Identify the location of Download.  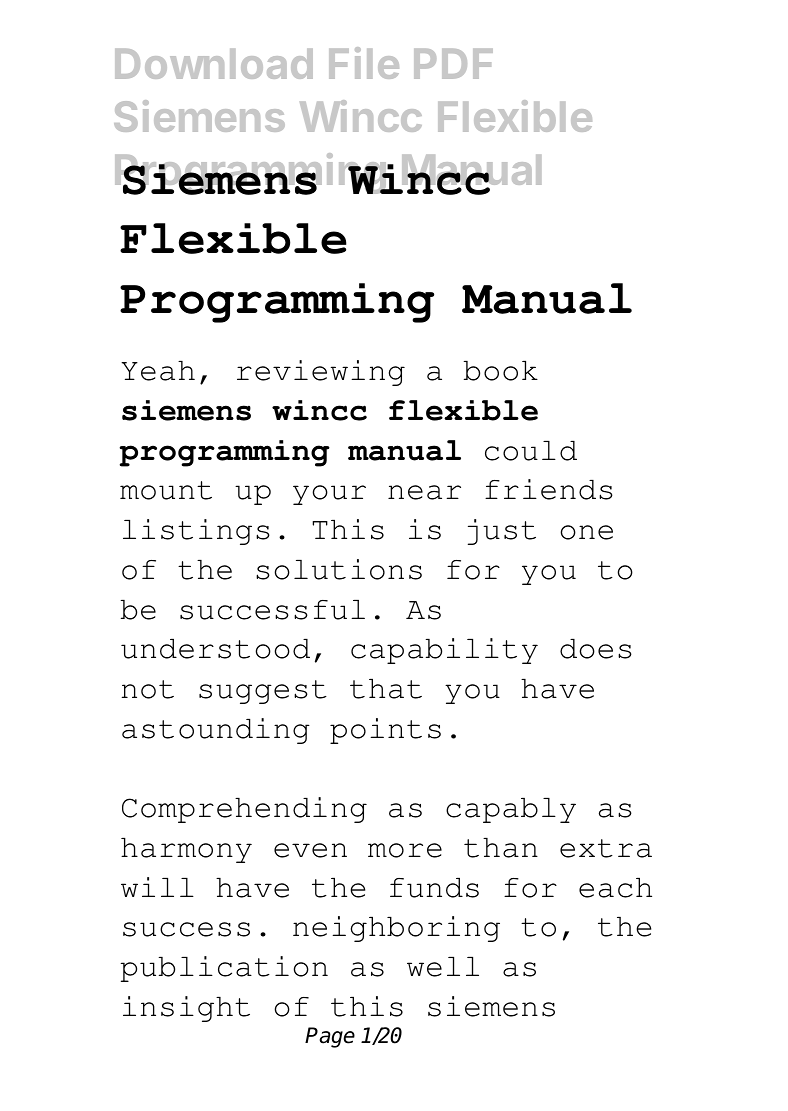
(214, 64).
